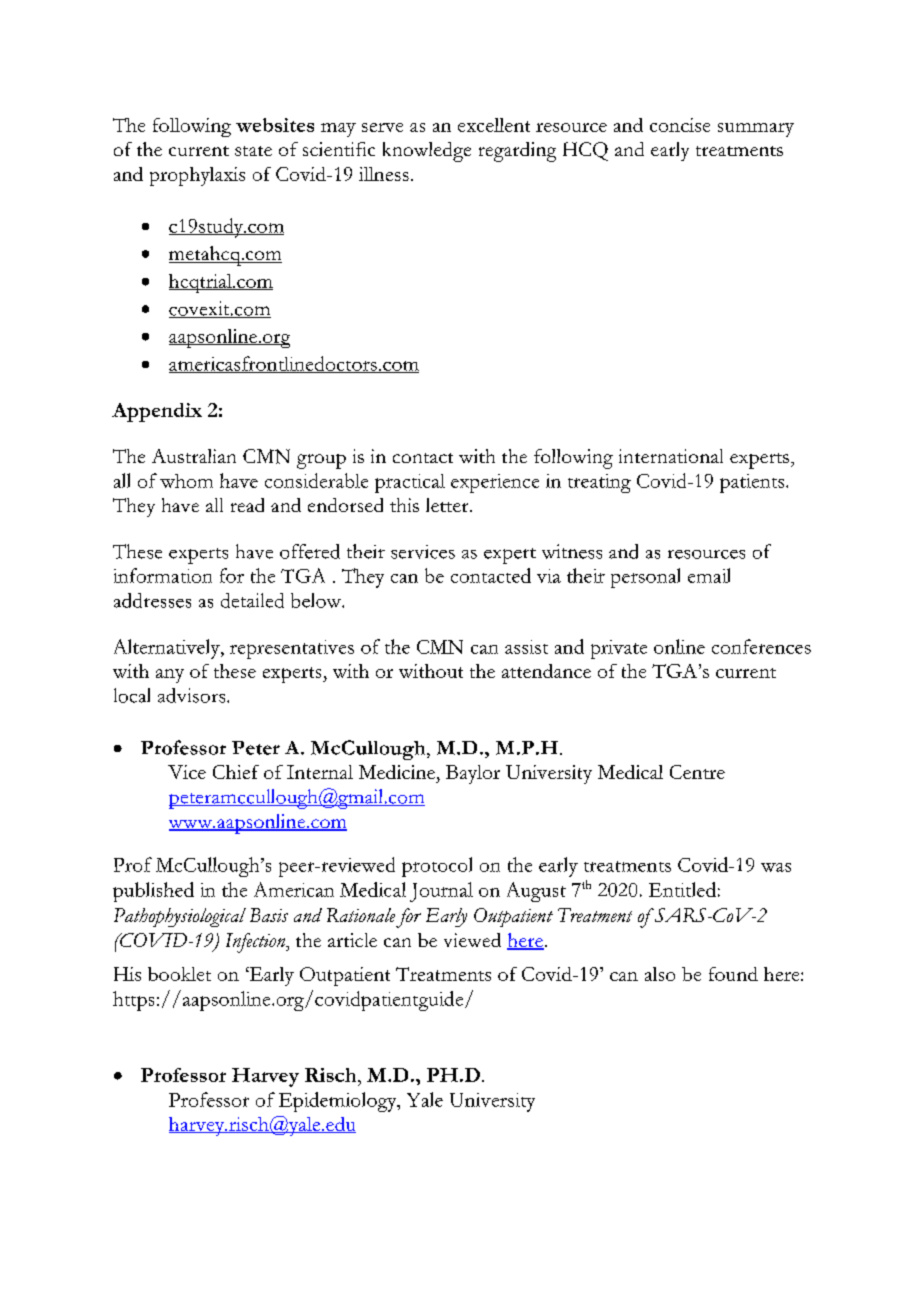 Image resolution: width=924 pixels, height=1308 pixels. Describe the element at coordinates (709, 575) in the page. I see `email` at that location.
